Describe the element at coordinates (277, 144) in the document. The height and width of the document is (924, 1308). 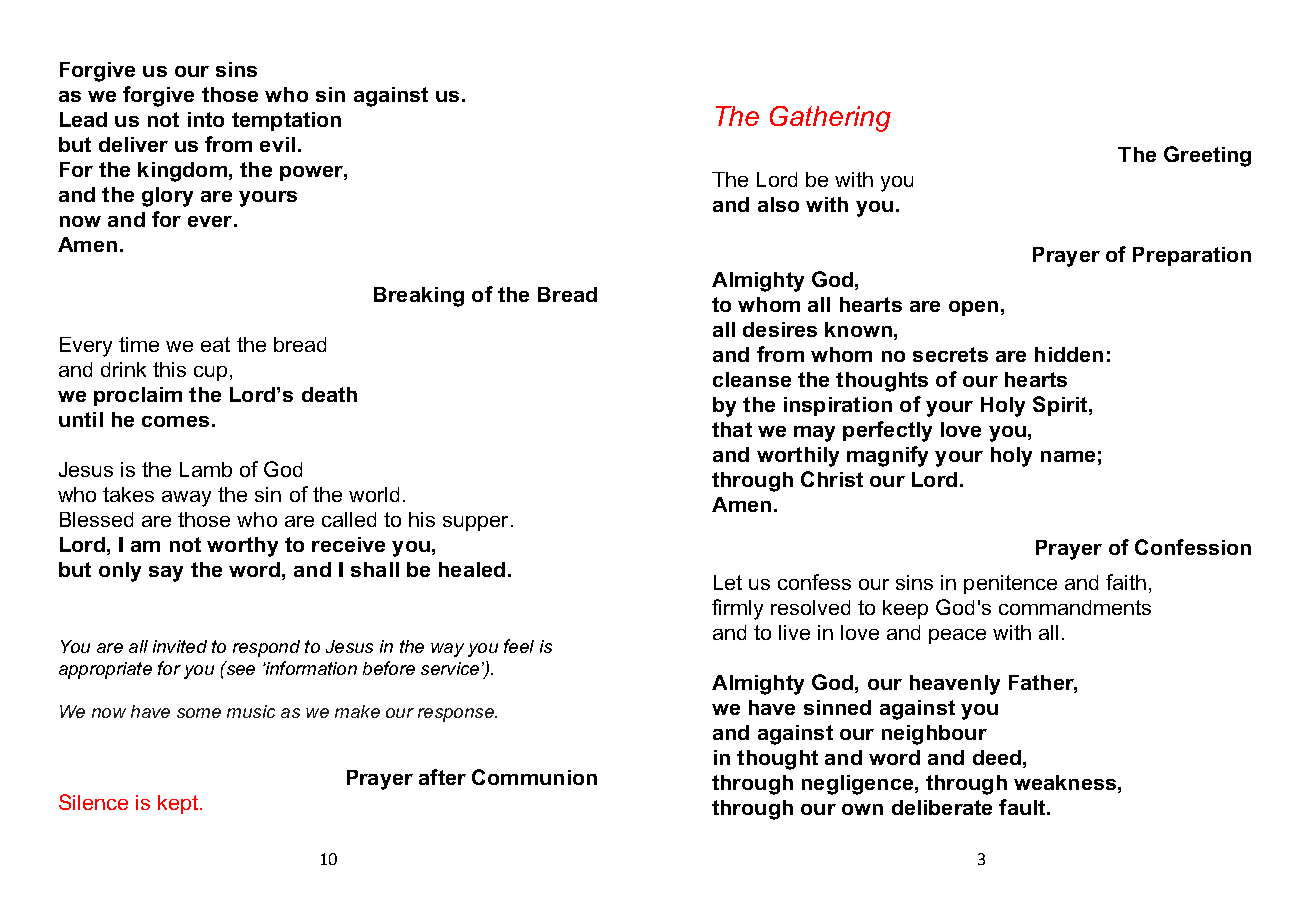
I see `evil` at that location.
